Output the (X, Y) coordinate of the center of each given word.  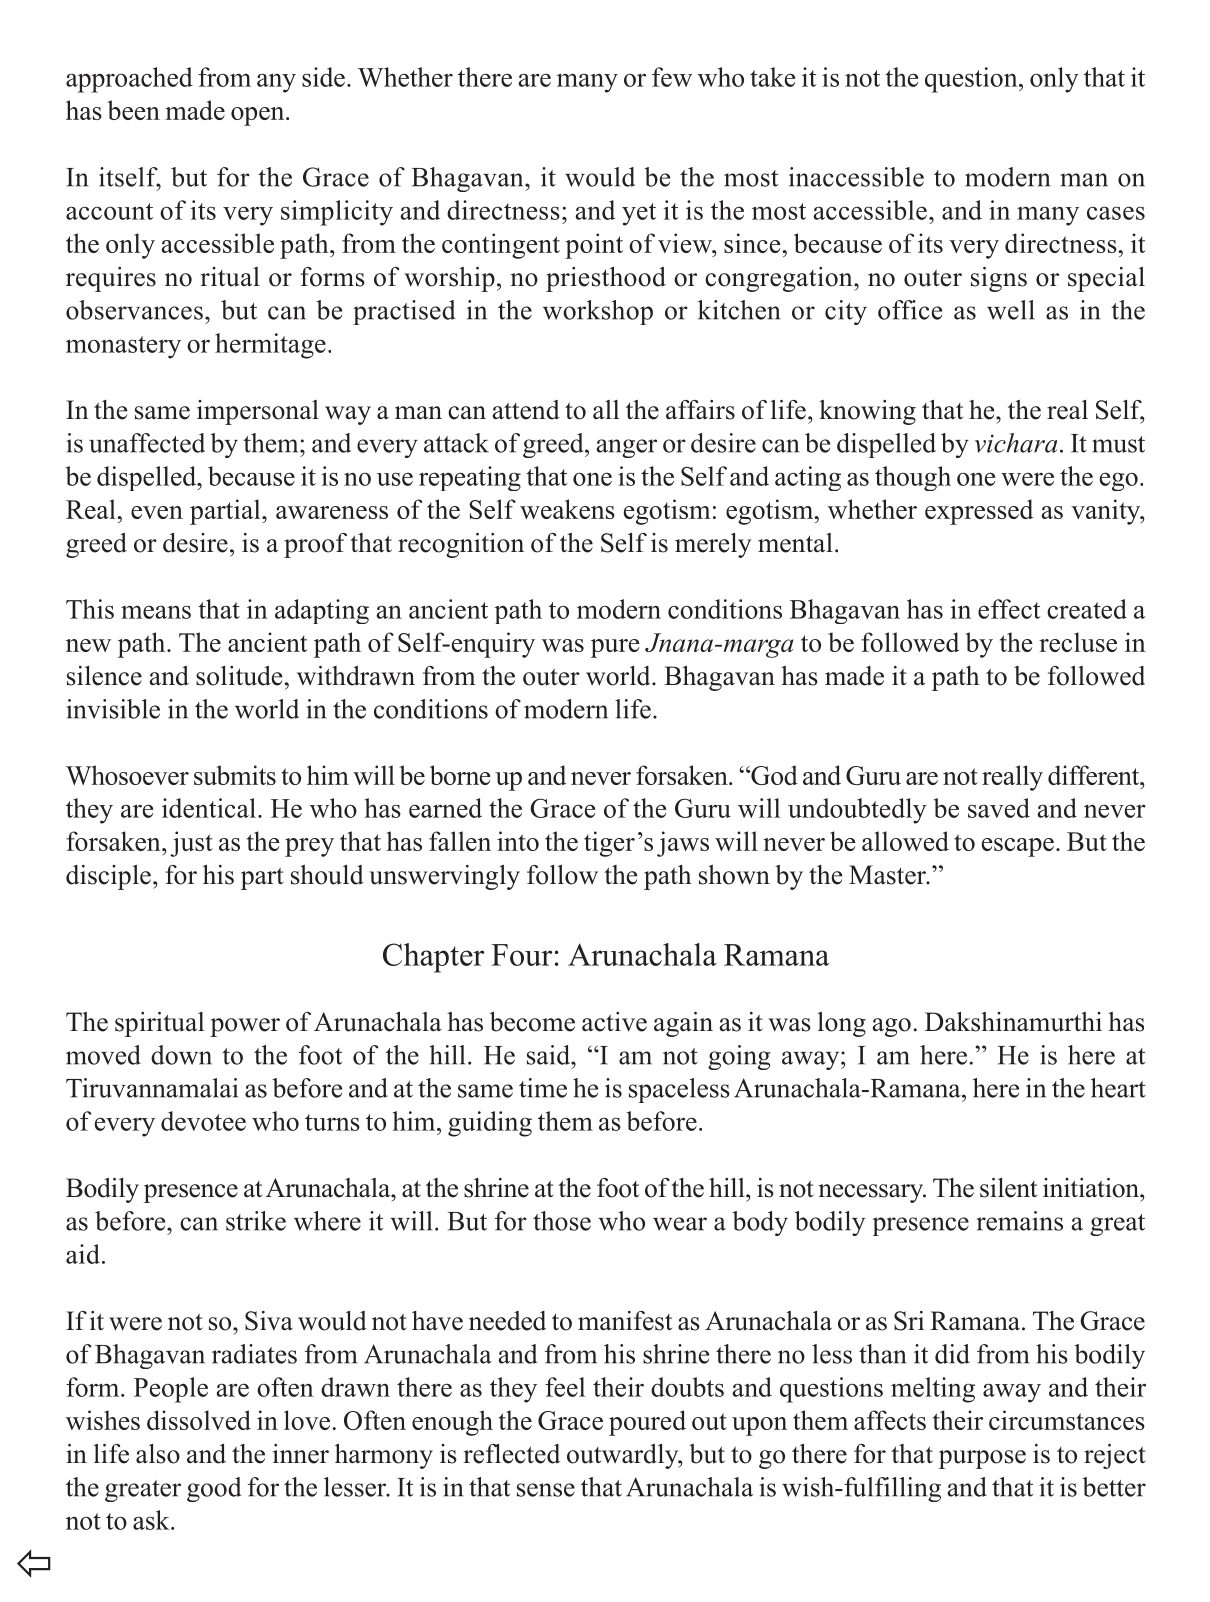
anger (626, 448)
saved (999, 808)
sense (546, 1490)
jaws (683, 844)
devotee (203, 1121)
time (543, 1088)
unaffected (147, 443)
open (259, 116)
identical (209, 808)
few (672, 77)
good (214, 1489)
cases (1116, 213)
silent (1008, 1188)
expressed (979, 512)
